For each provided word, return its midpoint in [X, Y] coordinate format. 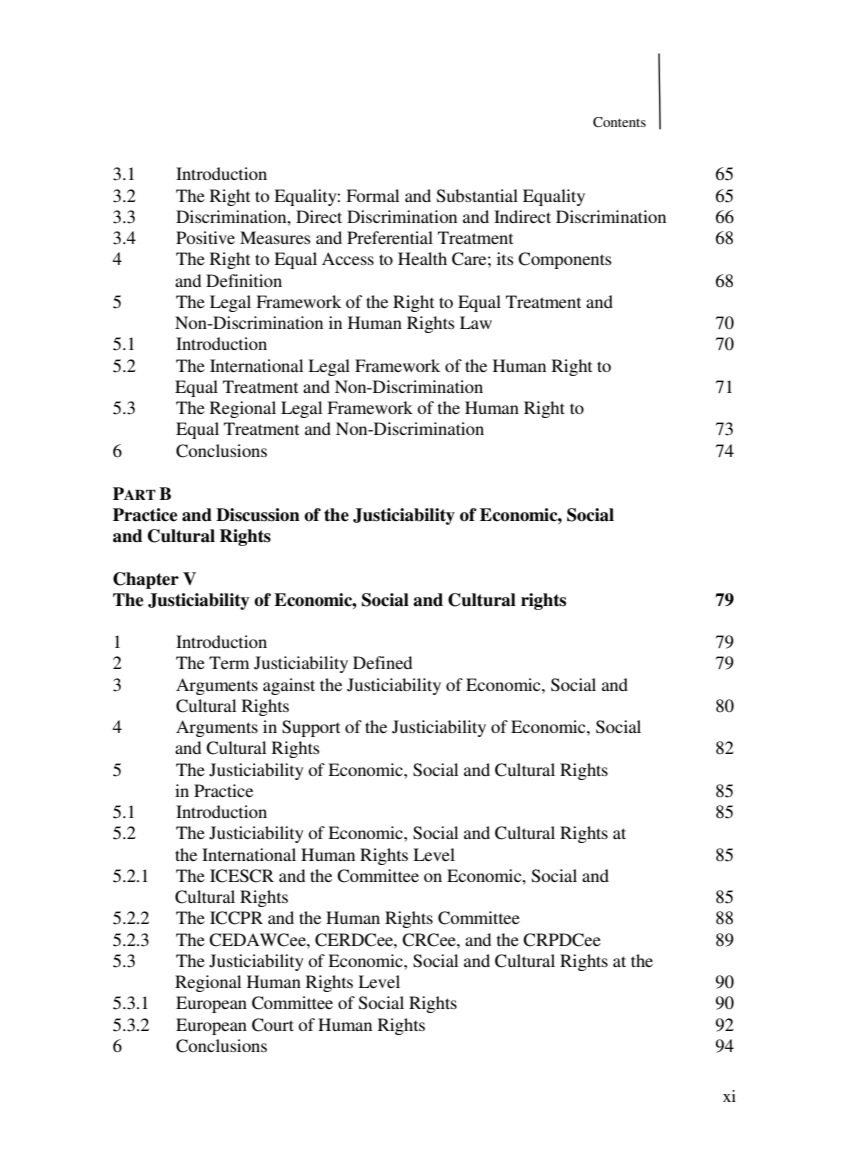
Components [565, 260]
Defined [382, 662]
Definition [244, 280]
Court [273, 1025]
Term [229, 662]
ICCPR [236, 918]
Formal [372, 195]
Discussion [258, 515]
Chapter [146, 580]
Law [476, 322]
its [505, 258]
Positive [205, 237]
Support [311, 728]
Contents [619, 122]
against [289, 686]
